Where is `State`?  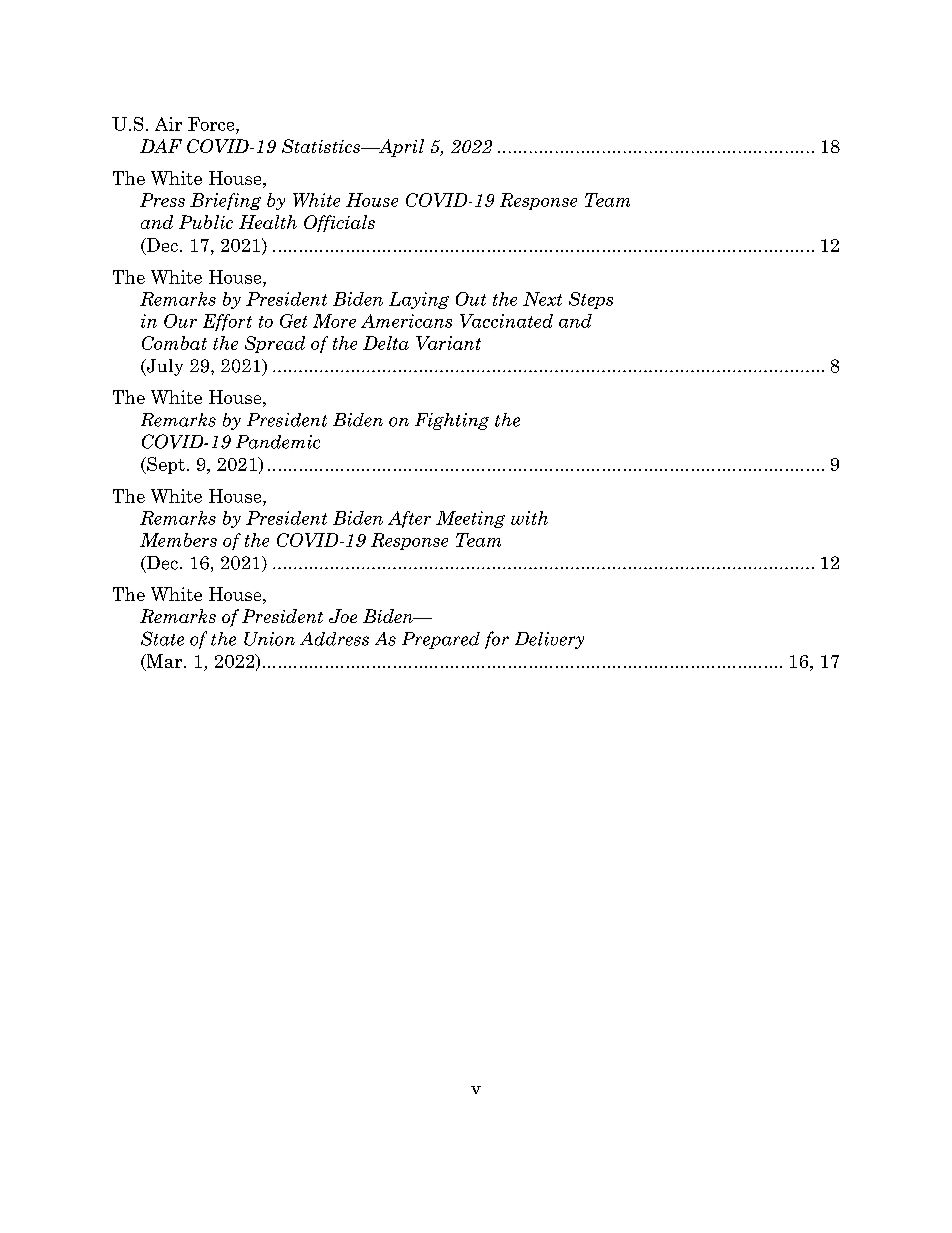
State is located at coordinates (162, 638).
